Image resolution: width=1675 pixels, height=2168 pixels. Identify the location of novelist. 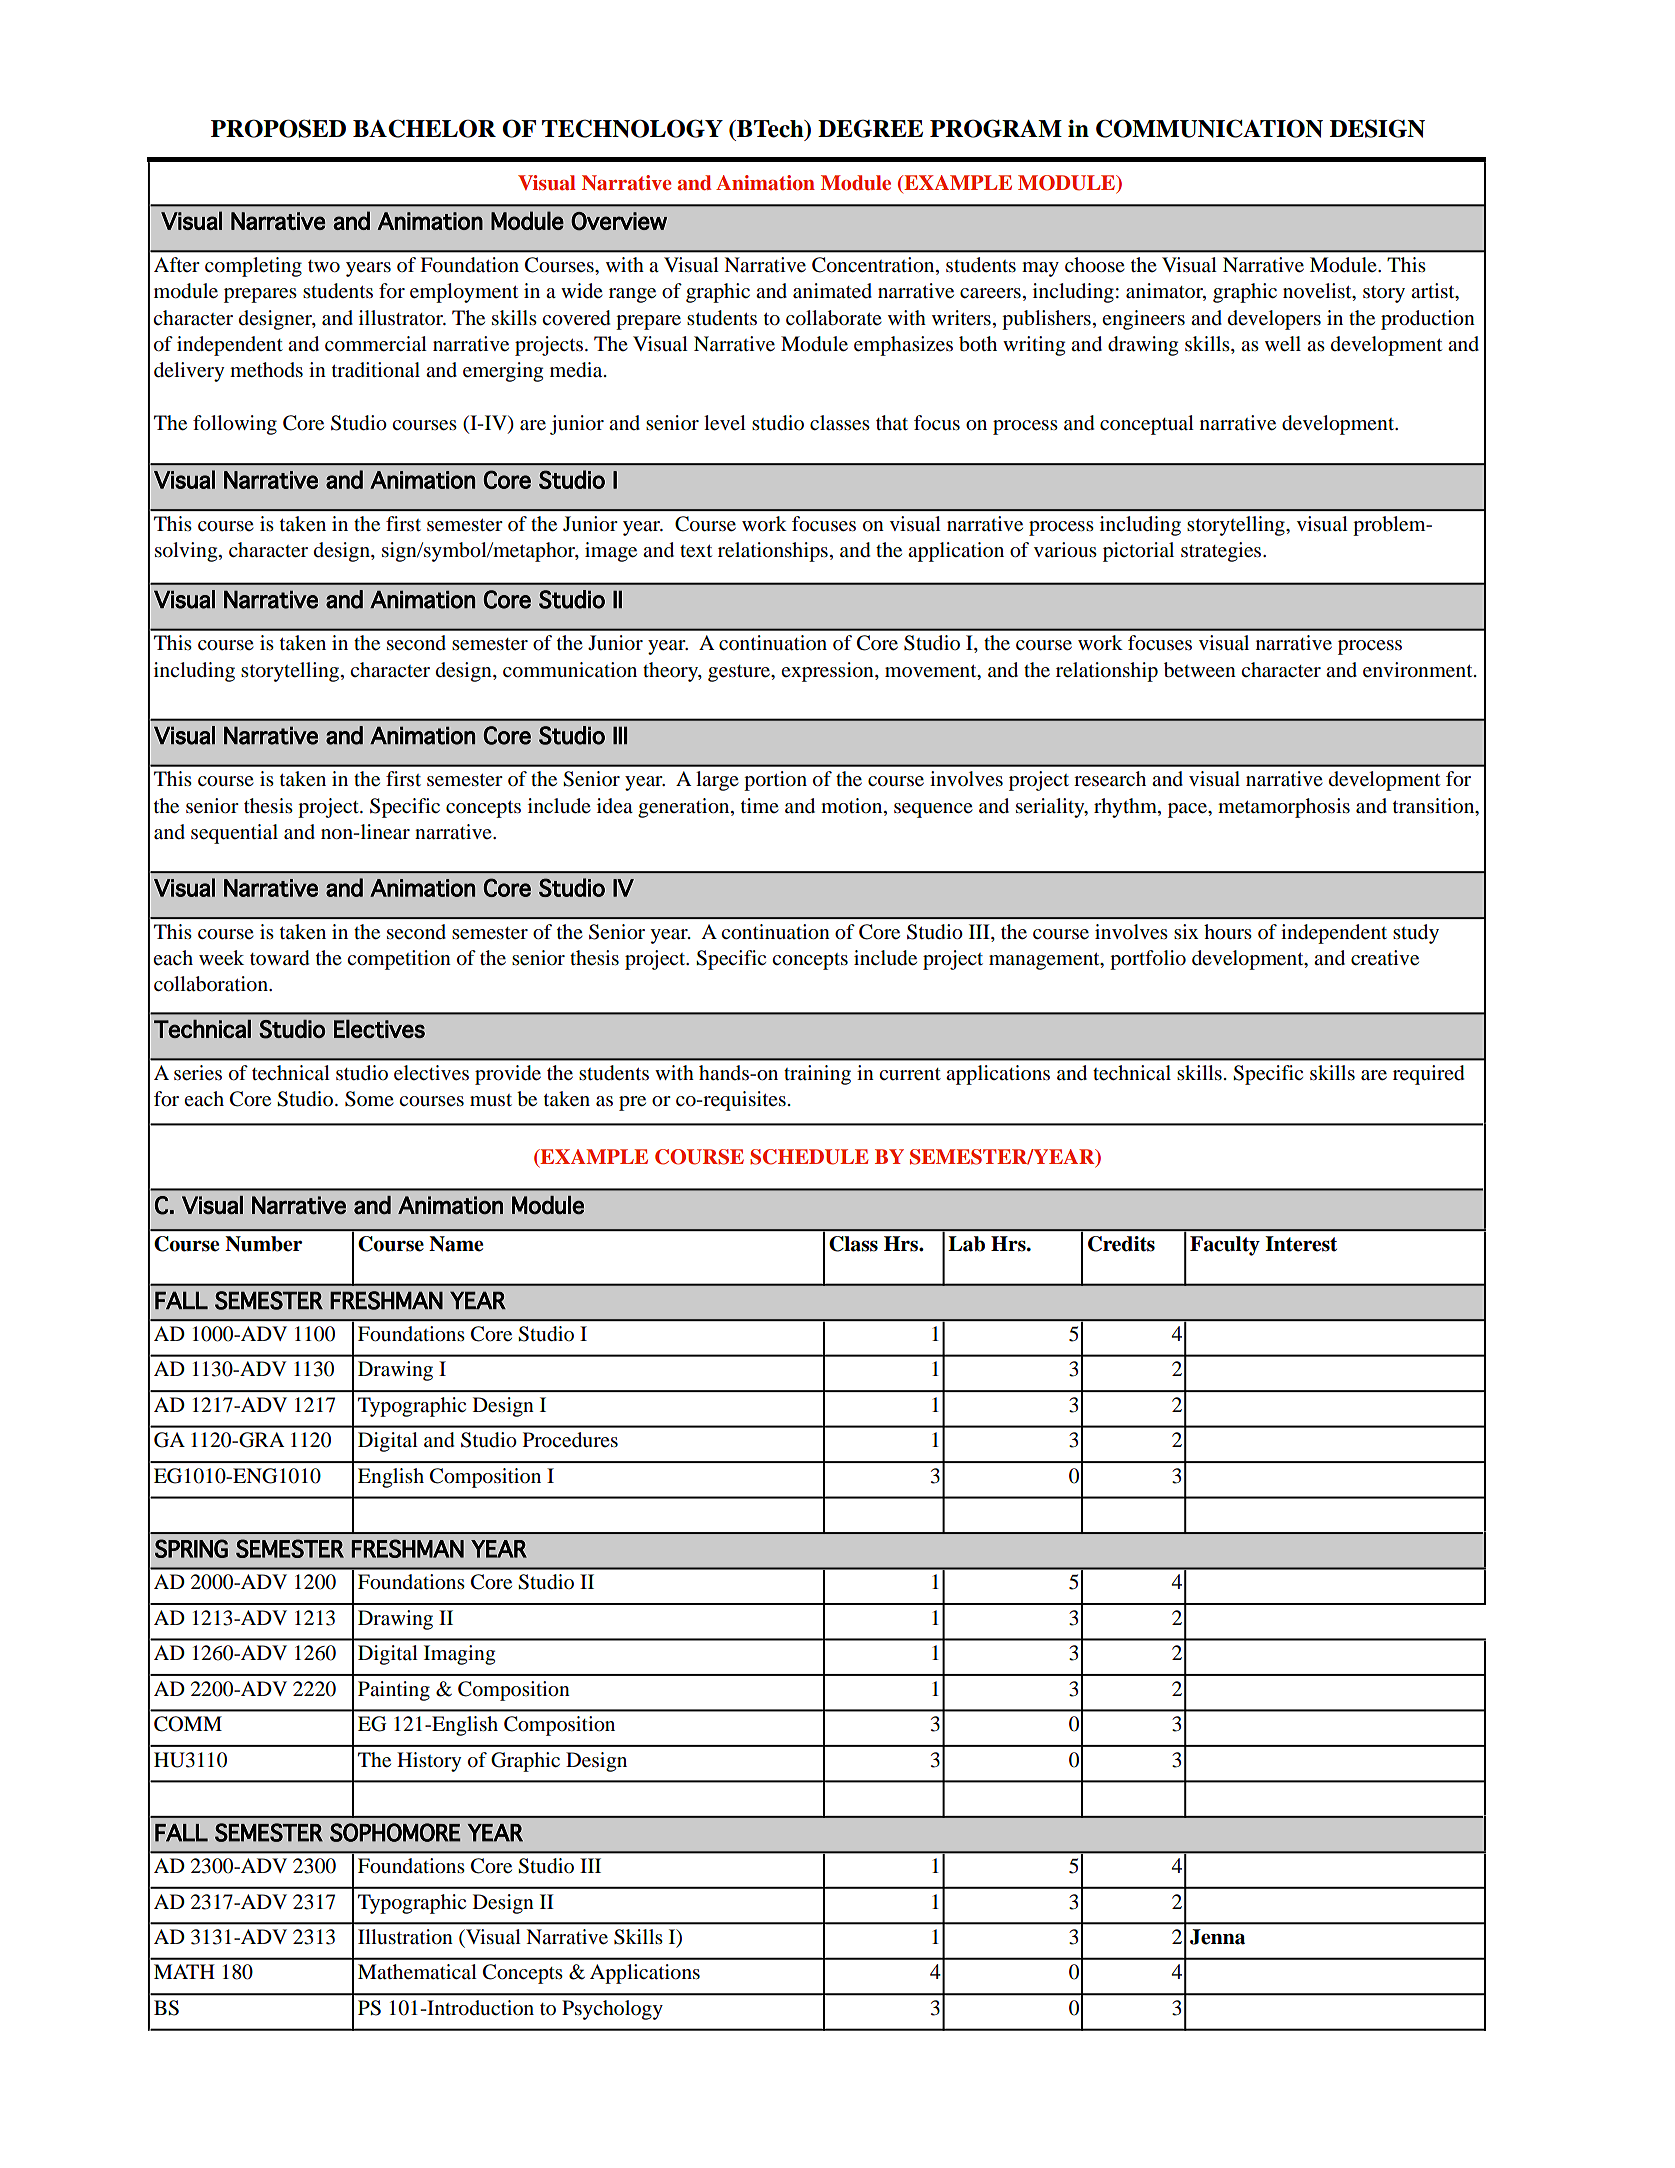
(1318, 292).
